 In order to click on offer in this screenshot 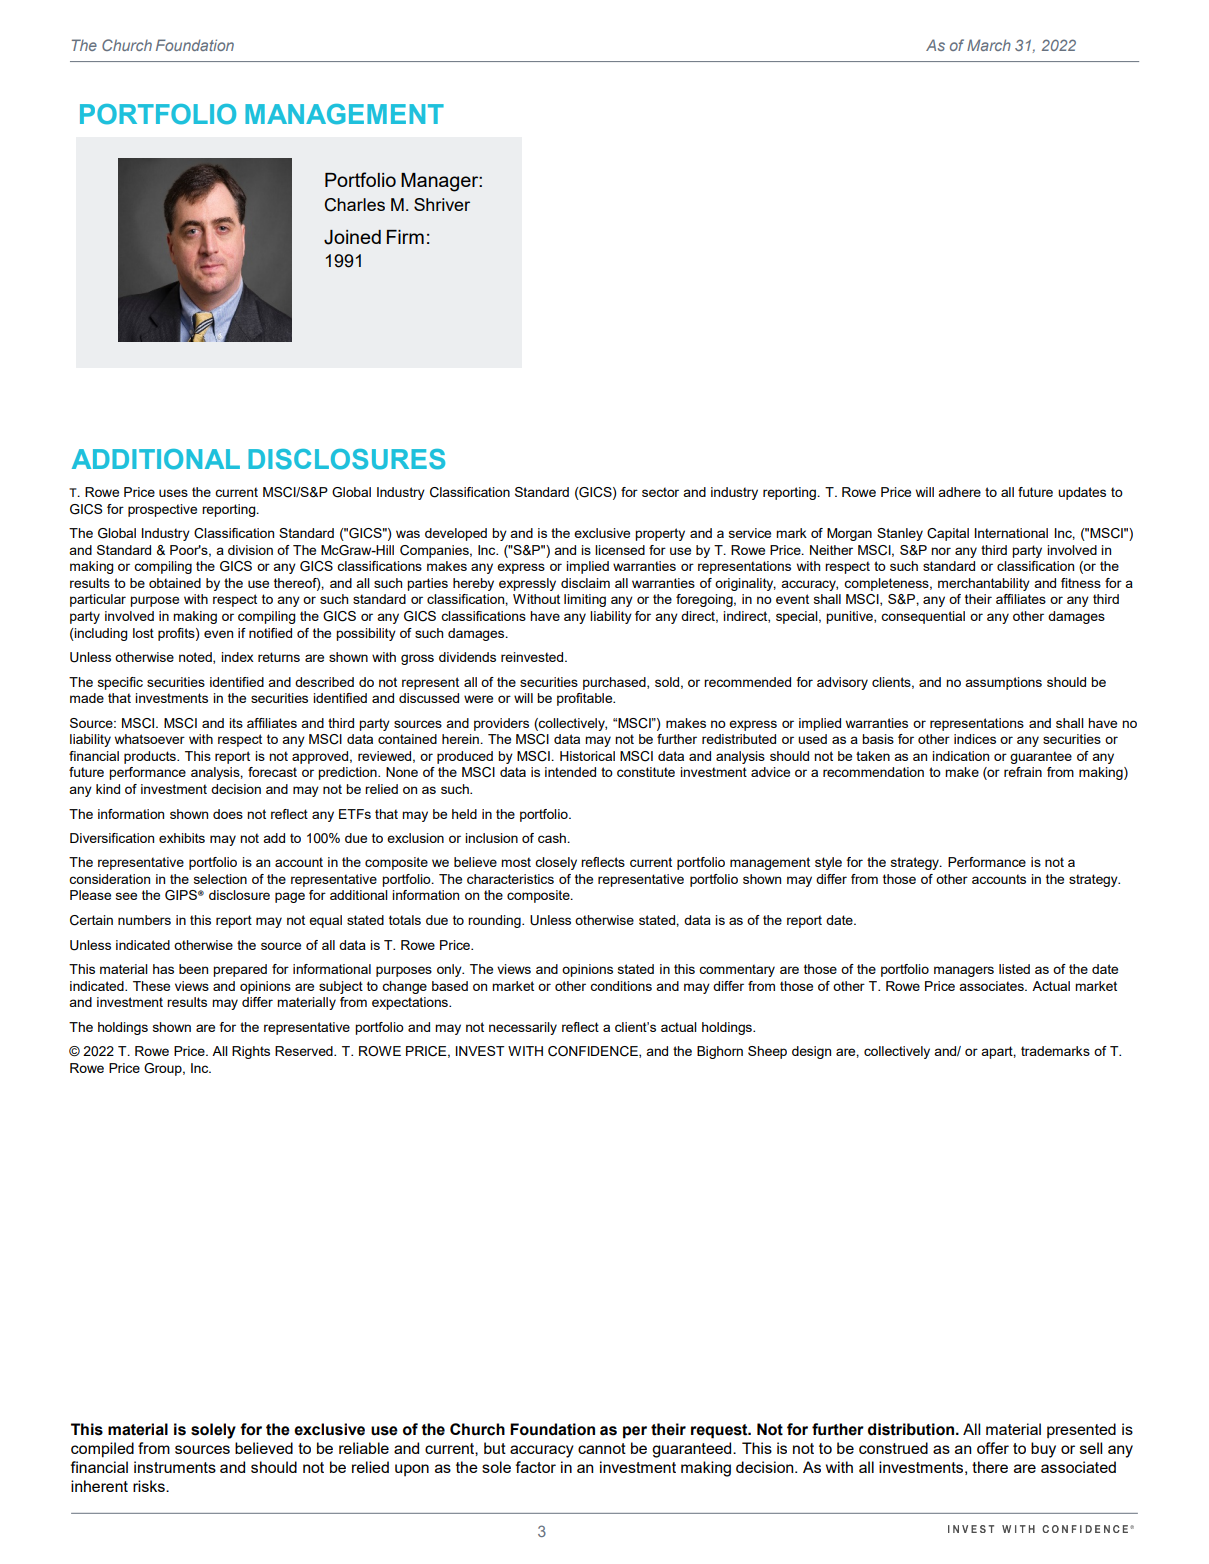, I will do `click(993, 1448)`.
